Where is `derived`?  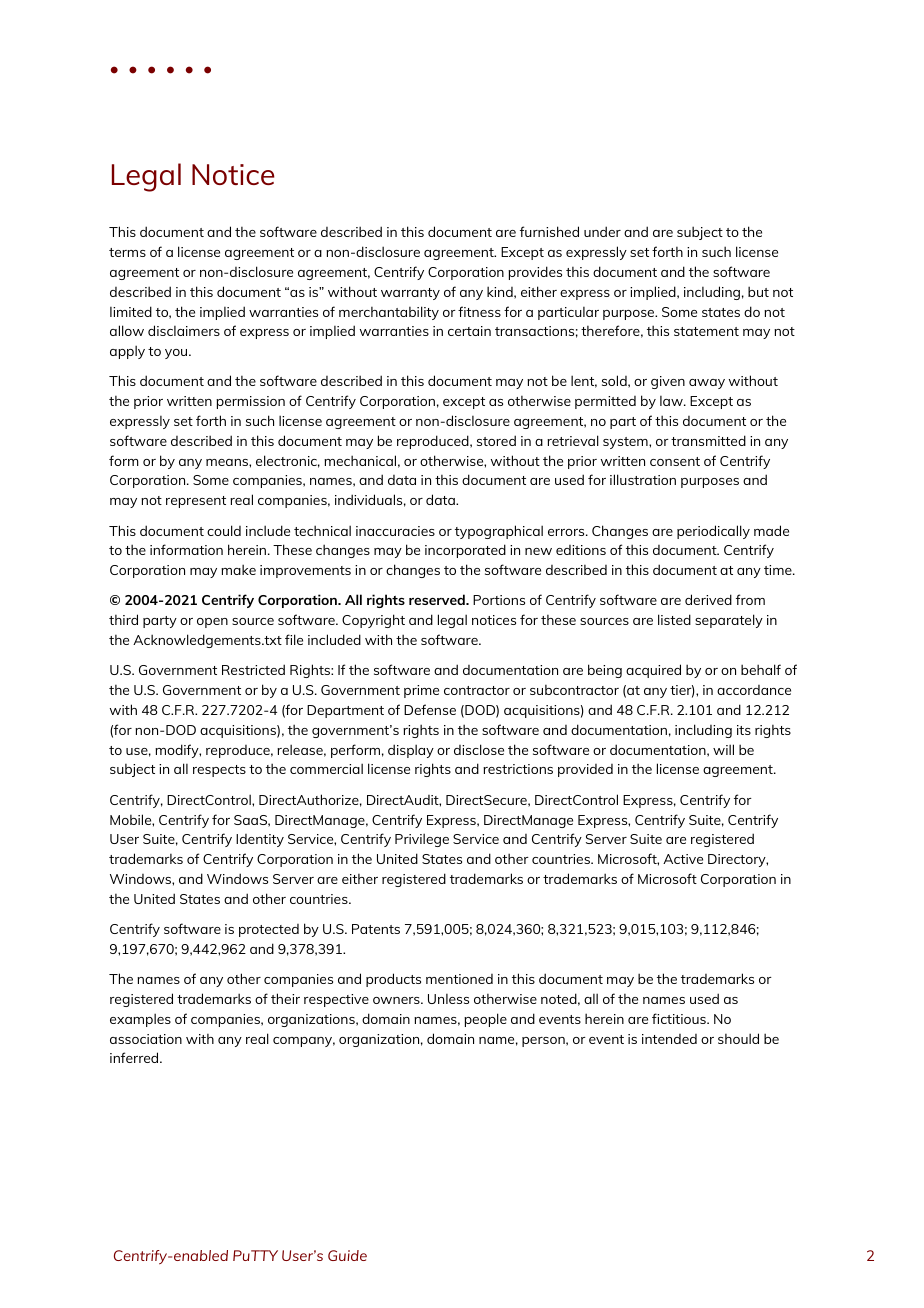
derived is located at coordinates (708, 599).
